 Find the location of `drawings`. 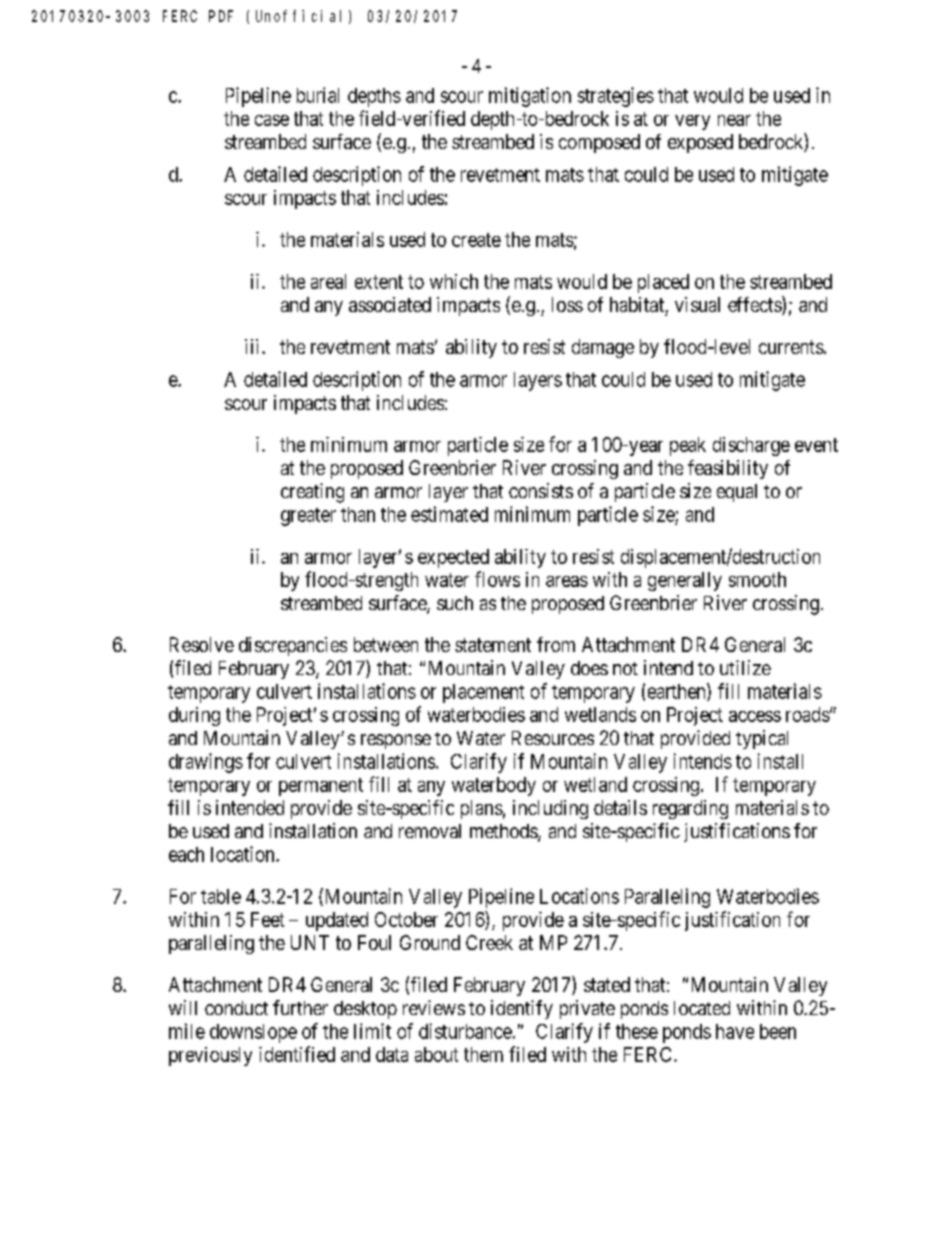

drawings is located at coordinates (206, 763).
